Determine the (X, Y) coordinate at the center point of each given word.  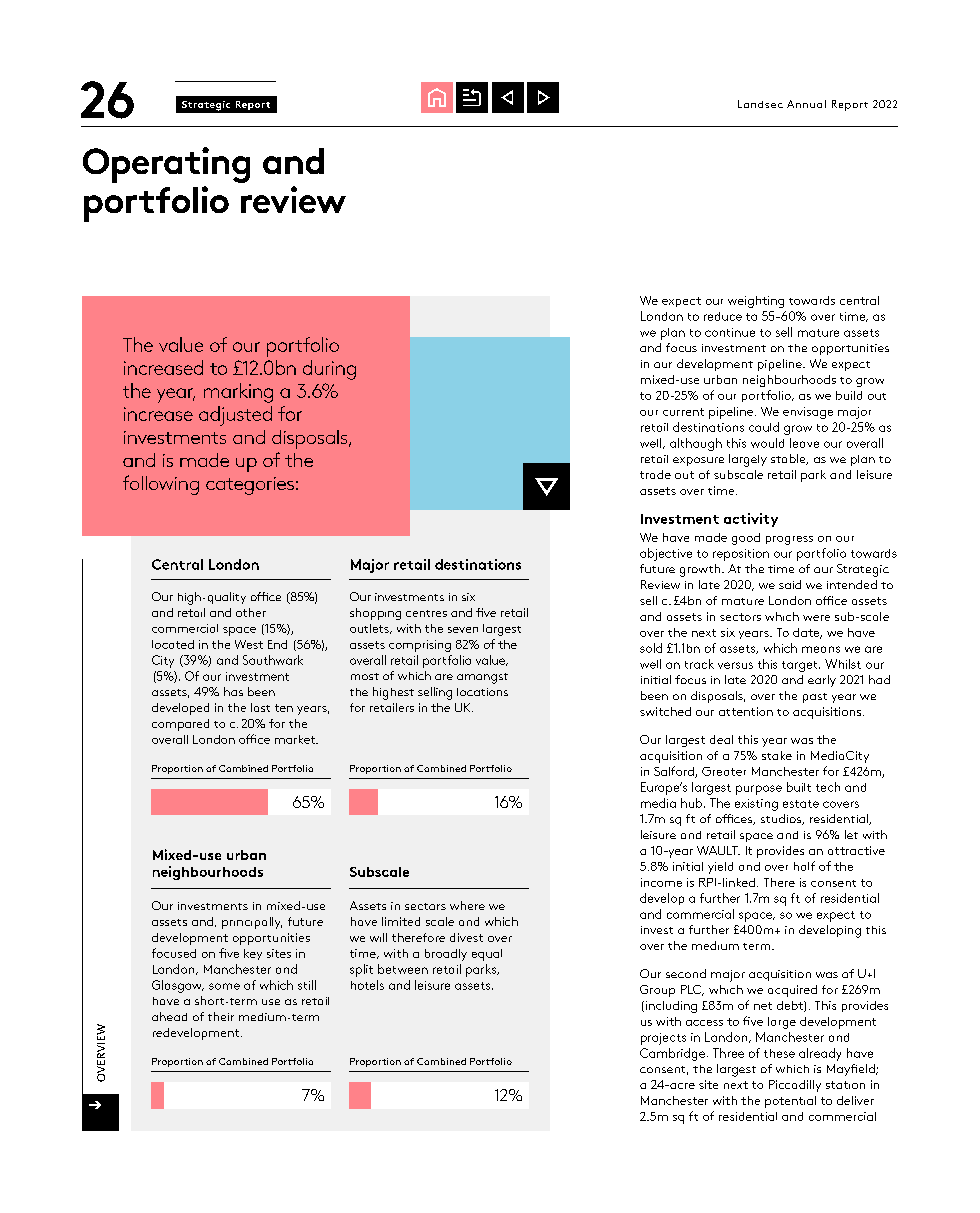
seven (463, 630)
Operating (166, 165)
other (251, 612)
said (790, 584)
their (221, 1016)
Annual (806, 104)
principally (252, 923)
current (683, 412)
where (467, 905)
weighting (756, 302)
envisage (808, 413)
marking (238, 393)
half (804, 866)
